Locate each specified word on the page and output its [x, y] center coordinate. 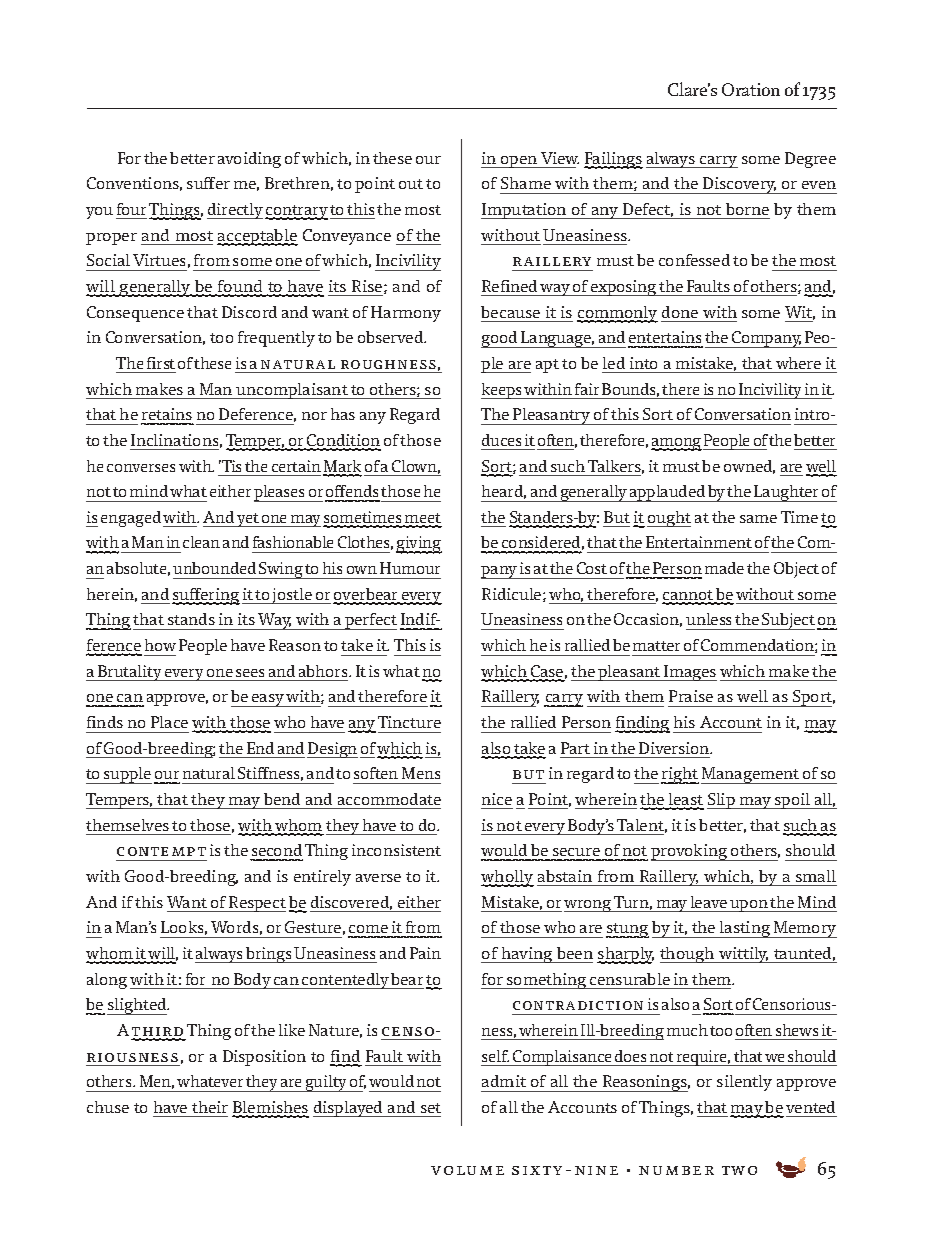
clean [201, 542]
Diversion [675, 748]
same [758, 519]
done [680, 312]
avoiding [249, 160]
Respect [257, 904]
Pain [425, 953]
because [510, 312]
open [519, 162]
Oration [751, 89]
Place [169, 722]
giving [419, 545]
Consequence [135, 314]
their [210, 1107]
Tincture [409, 722]
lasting [745, 929]
